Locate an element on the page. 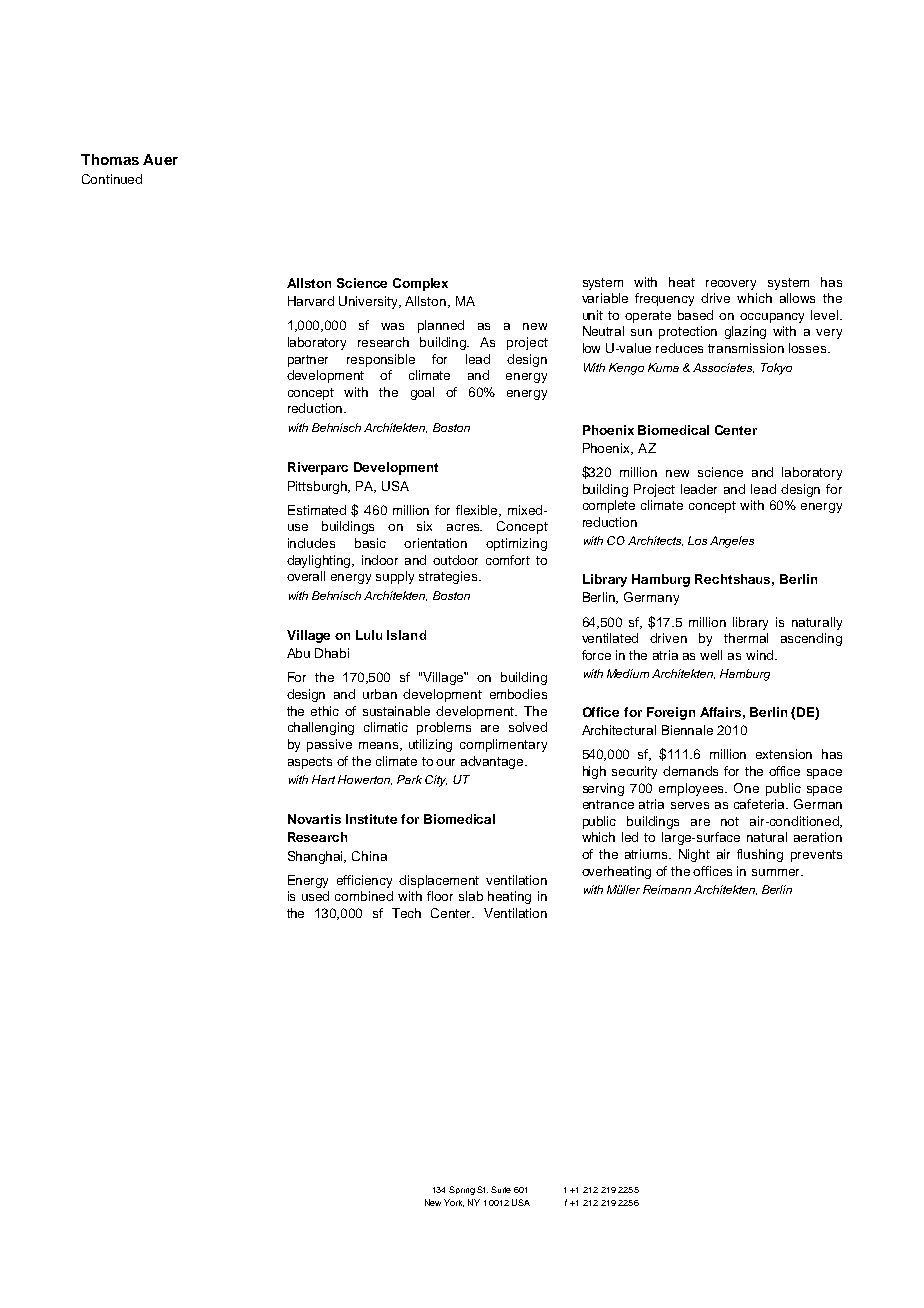 This page has height=1308, width=924. Abu is located at coordinates (298, 653).
